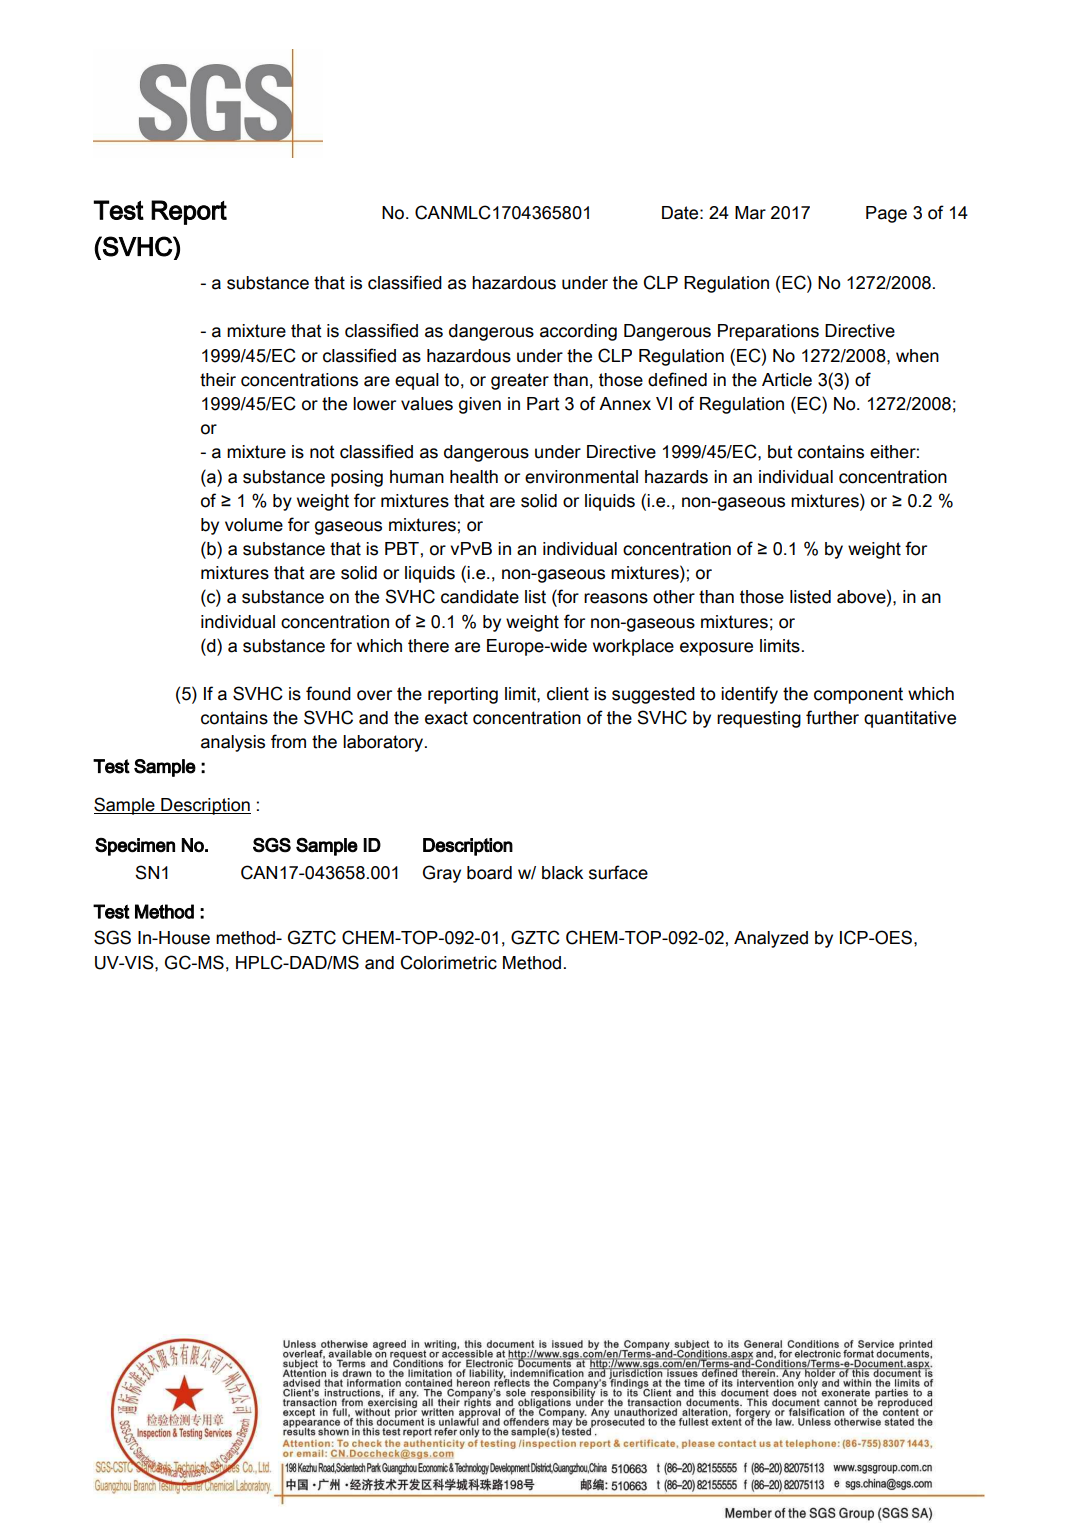 This screenshot has width=1077, height=1523. Describe the element at coordinates (832, 717) in the screenshot. I see `further` at that location.
